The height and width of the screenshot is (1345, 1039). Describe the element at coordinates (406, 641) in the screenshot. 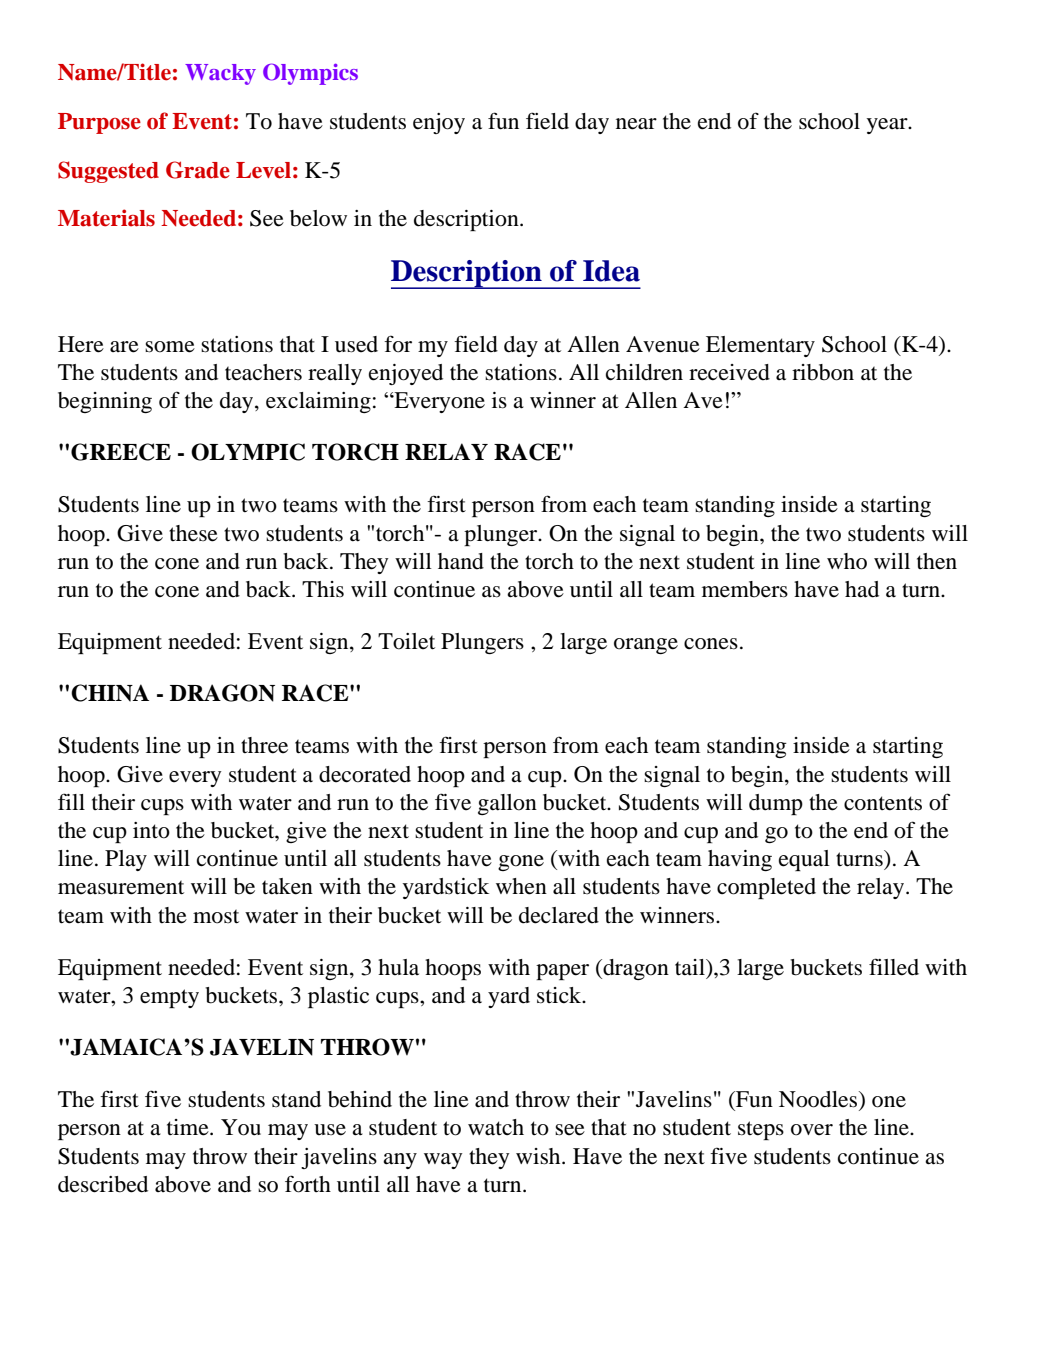

I see `Toilet` at that location.
